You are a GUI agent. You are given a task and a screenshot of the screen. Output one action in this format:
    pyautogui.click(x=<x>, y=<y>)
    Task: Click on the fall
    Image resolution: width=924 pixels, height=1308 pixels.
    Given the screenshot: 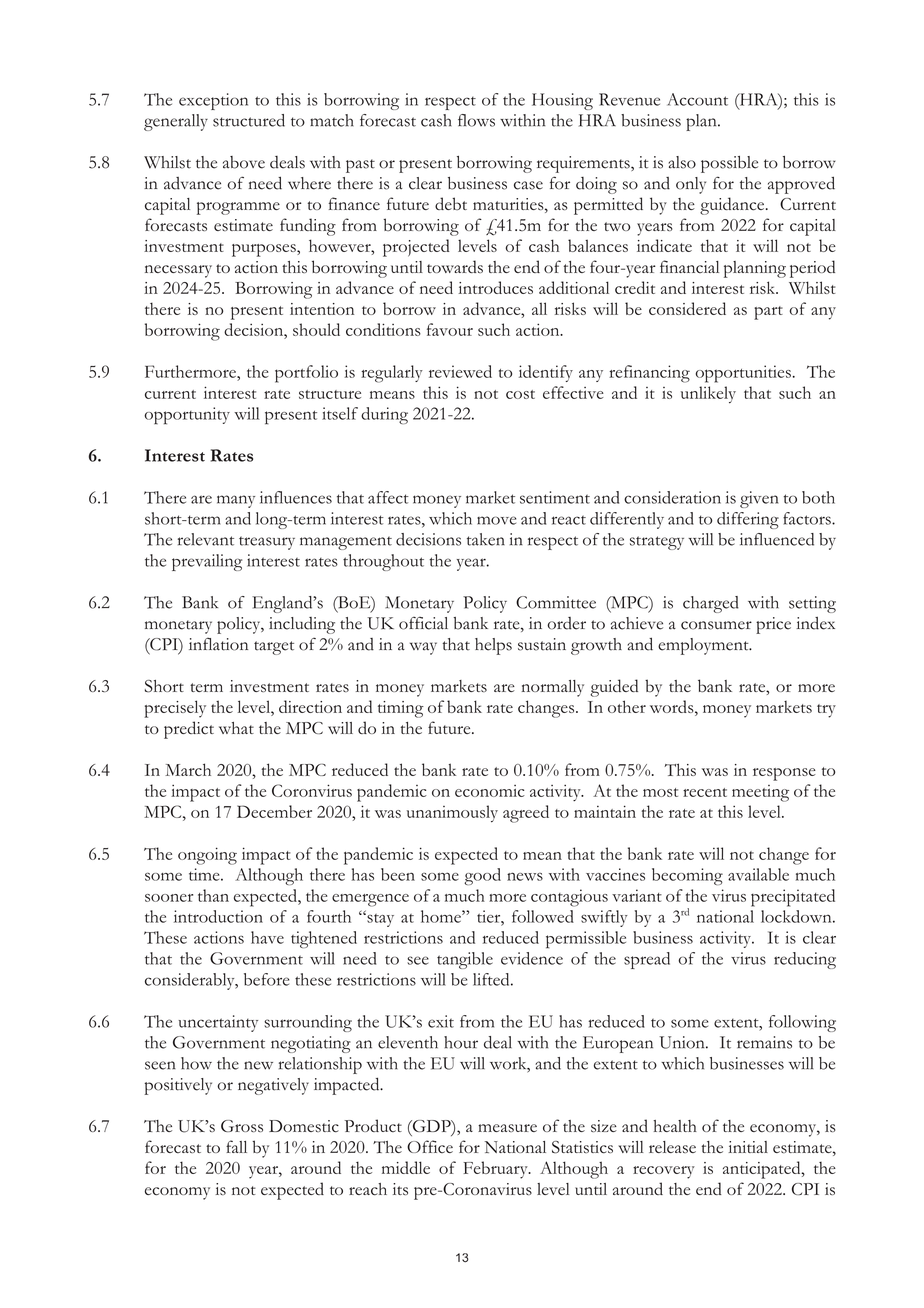 What is the action you would take?
    pyautogui.click(x=236, y=1146)
